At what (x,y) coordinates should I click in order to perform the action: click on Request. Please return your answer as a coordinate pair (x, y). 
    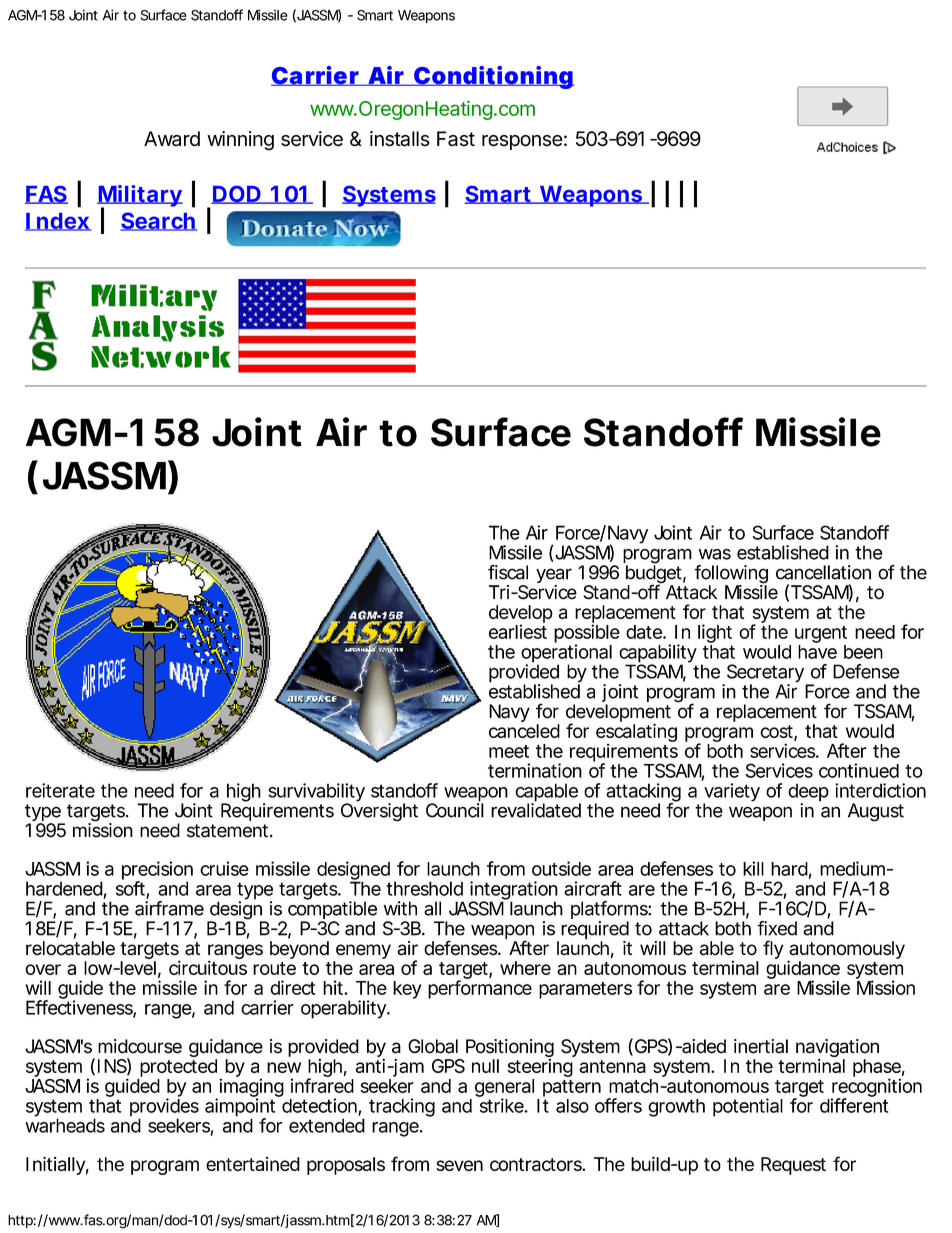
    Looking at the image, I should click on (793, 1166).
